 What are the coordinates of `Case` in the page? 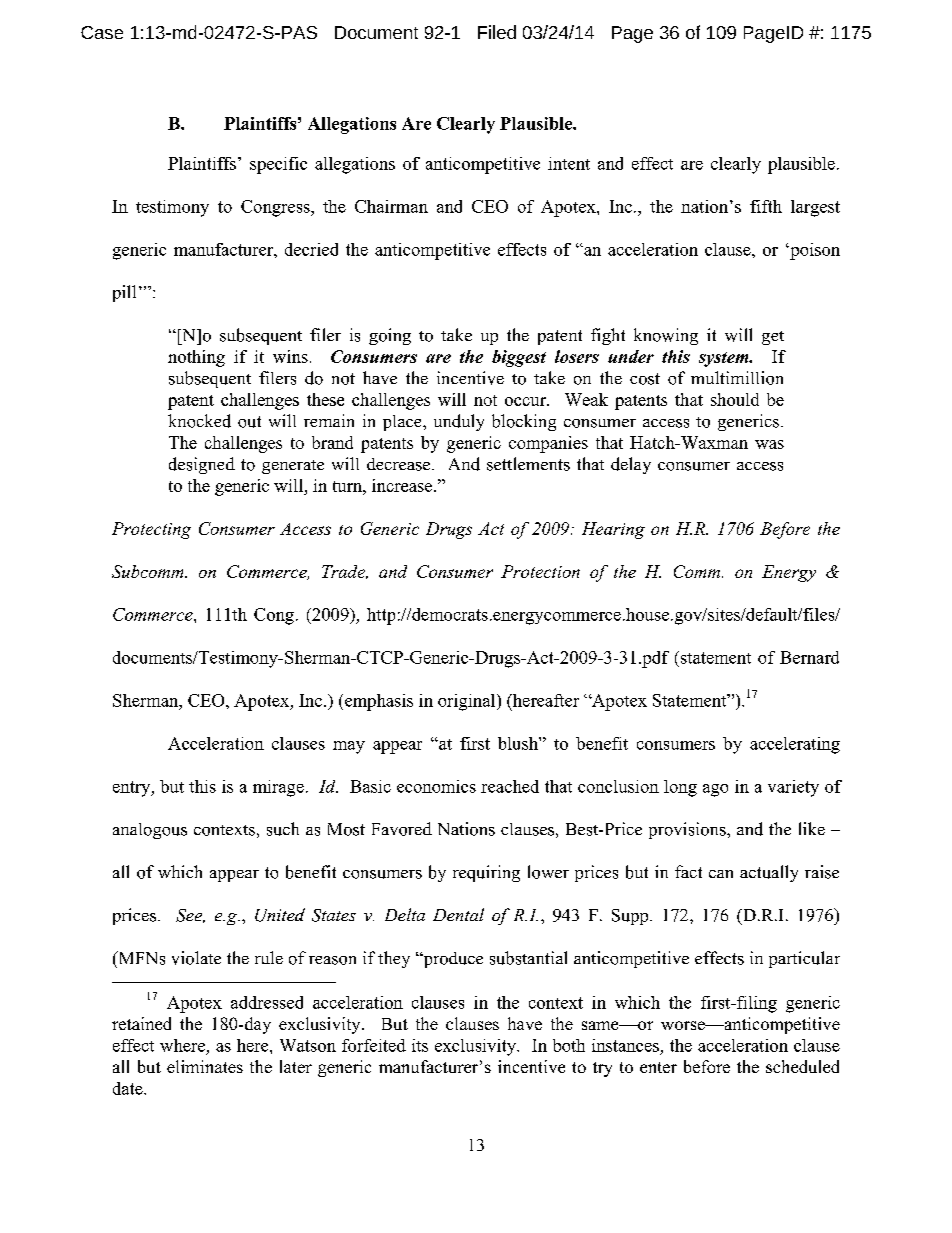 It's located at (102, 32).
